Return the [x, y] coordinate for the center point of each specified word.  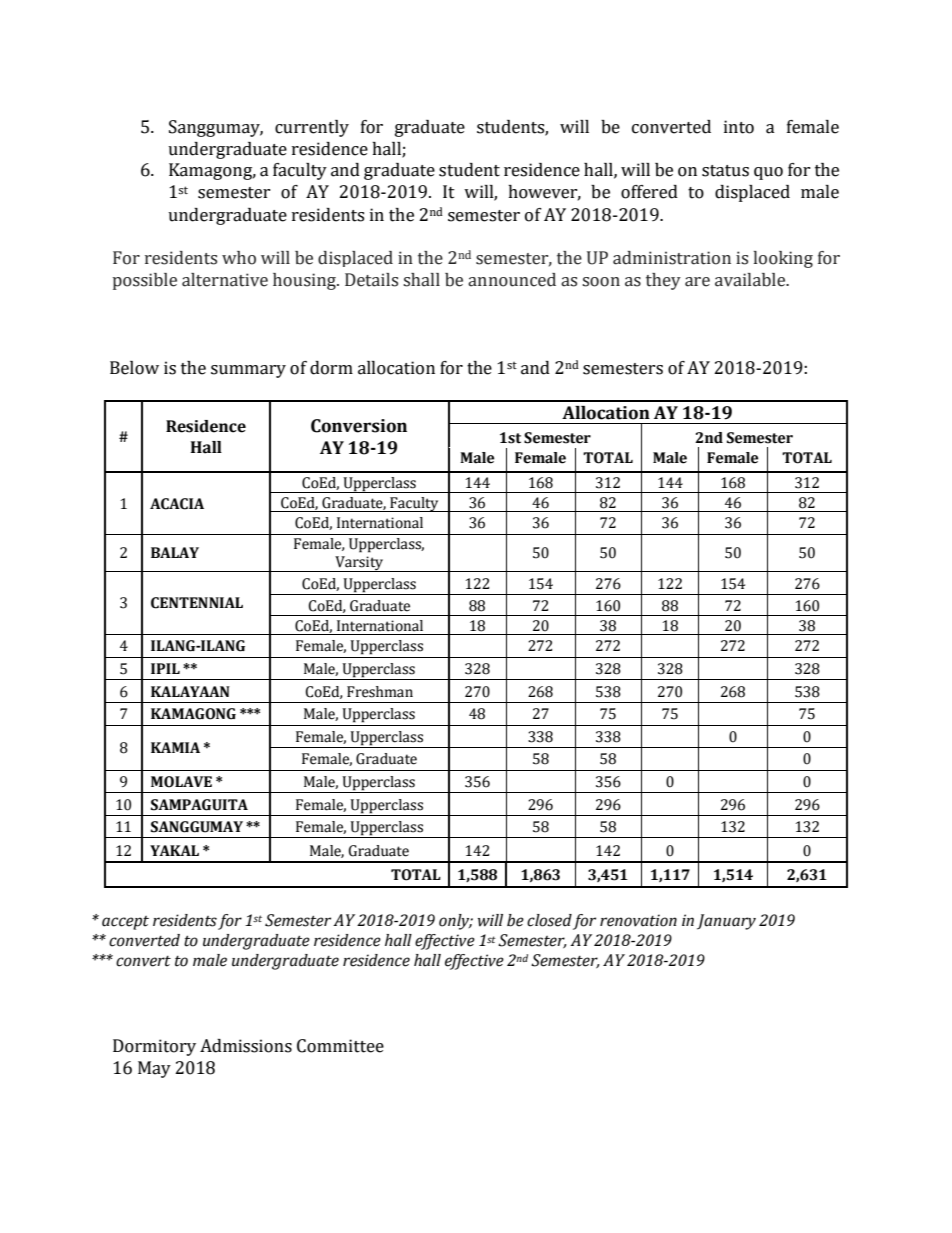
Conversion [359, 426]
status [725, 171]
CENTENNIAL [197, 603]
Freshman [380, 692]
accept [125, 923]
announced [512, 280]
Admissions [246, 1046]
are [697, 282]
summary [248, 371]
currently [312, 128]
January [726, 922]
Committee [340, 1046]
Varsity [359, 564]
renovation [638, 920]
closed [549, 920]
